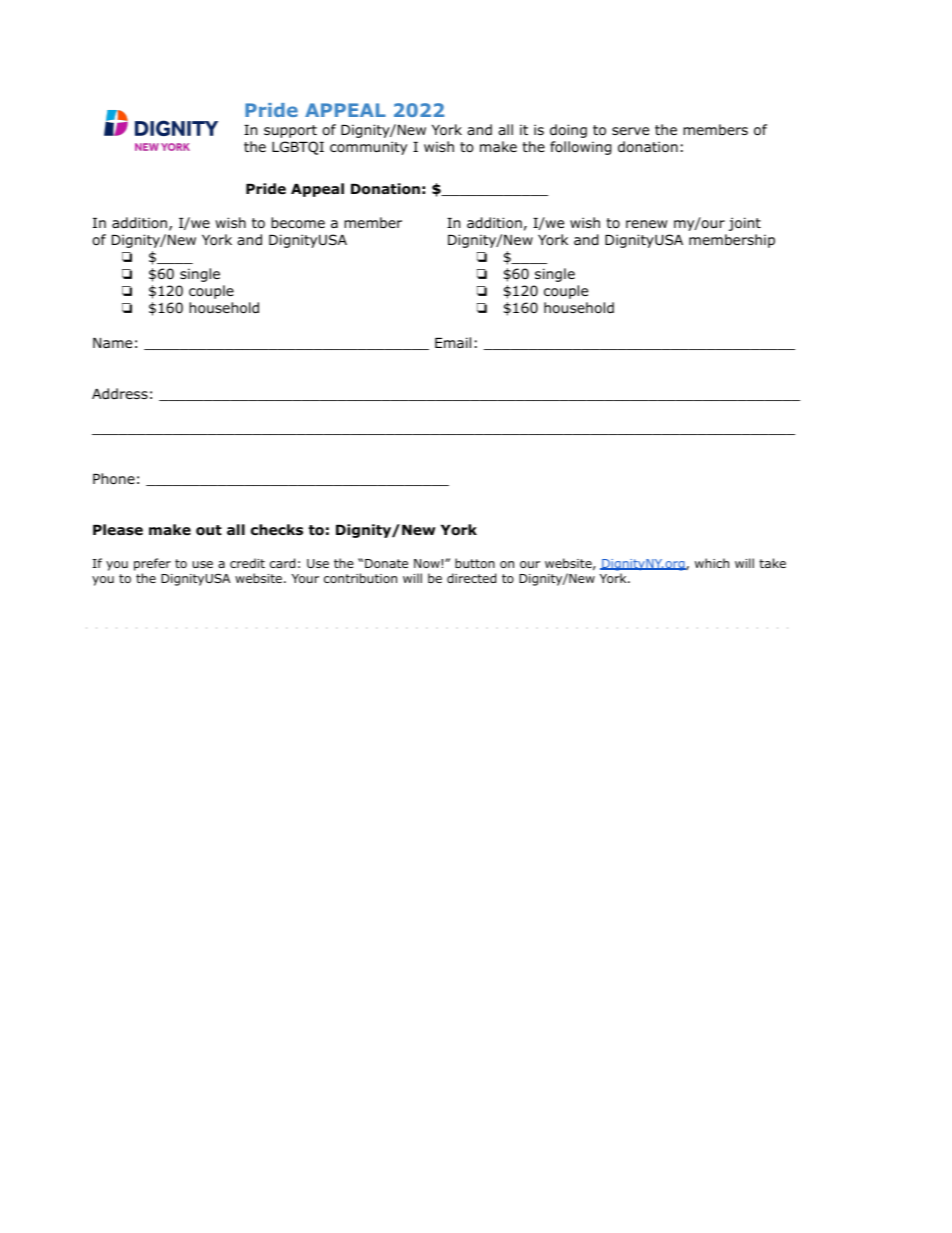  Describe the element at coordinates (453, 342) in the page. I see `Email` at that location.
